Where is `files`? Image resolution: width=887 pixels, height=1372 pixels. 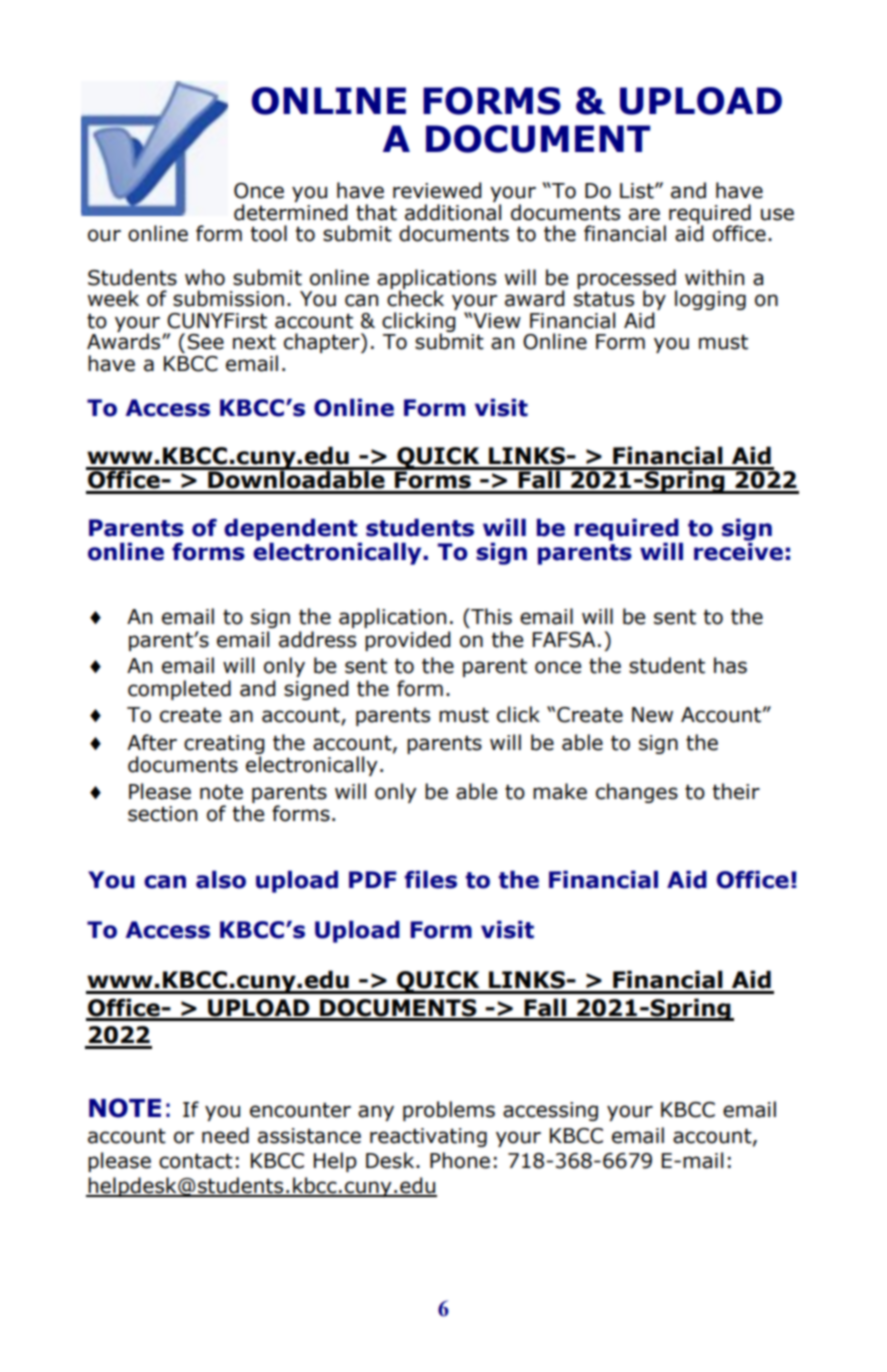
files is located at coordinates (431, 879).
